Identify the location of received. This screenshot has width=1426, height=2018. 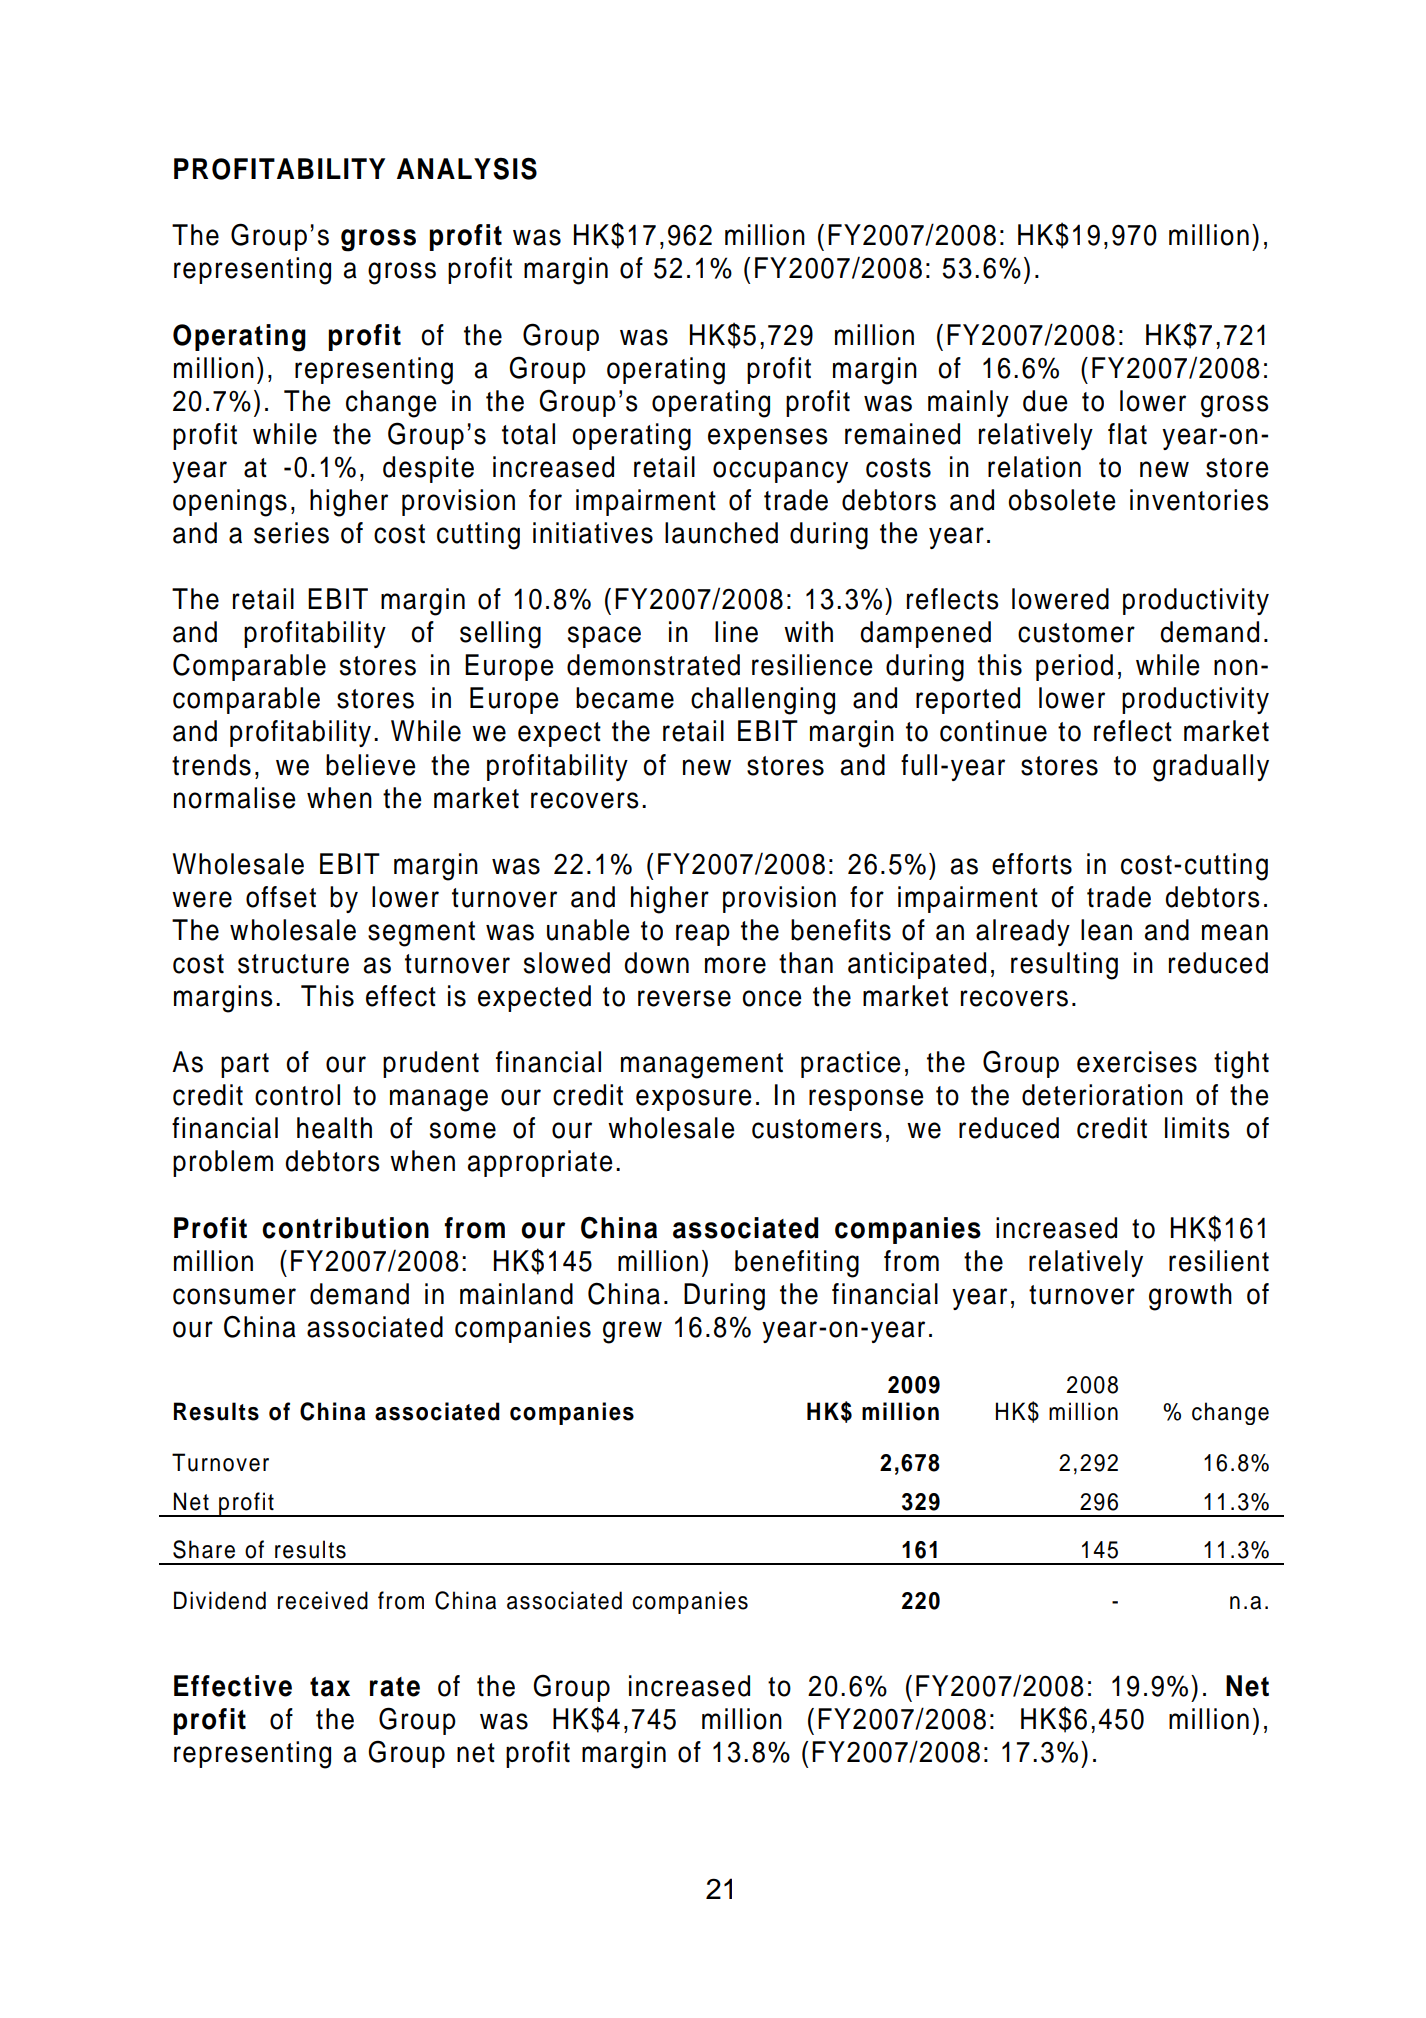
(323, 1600).
